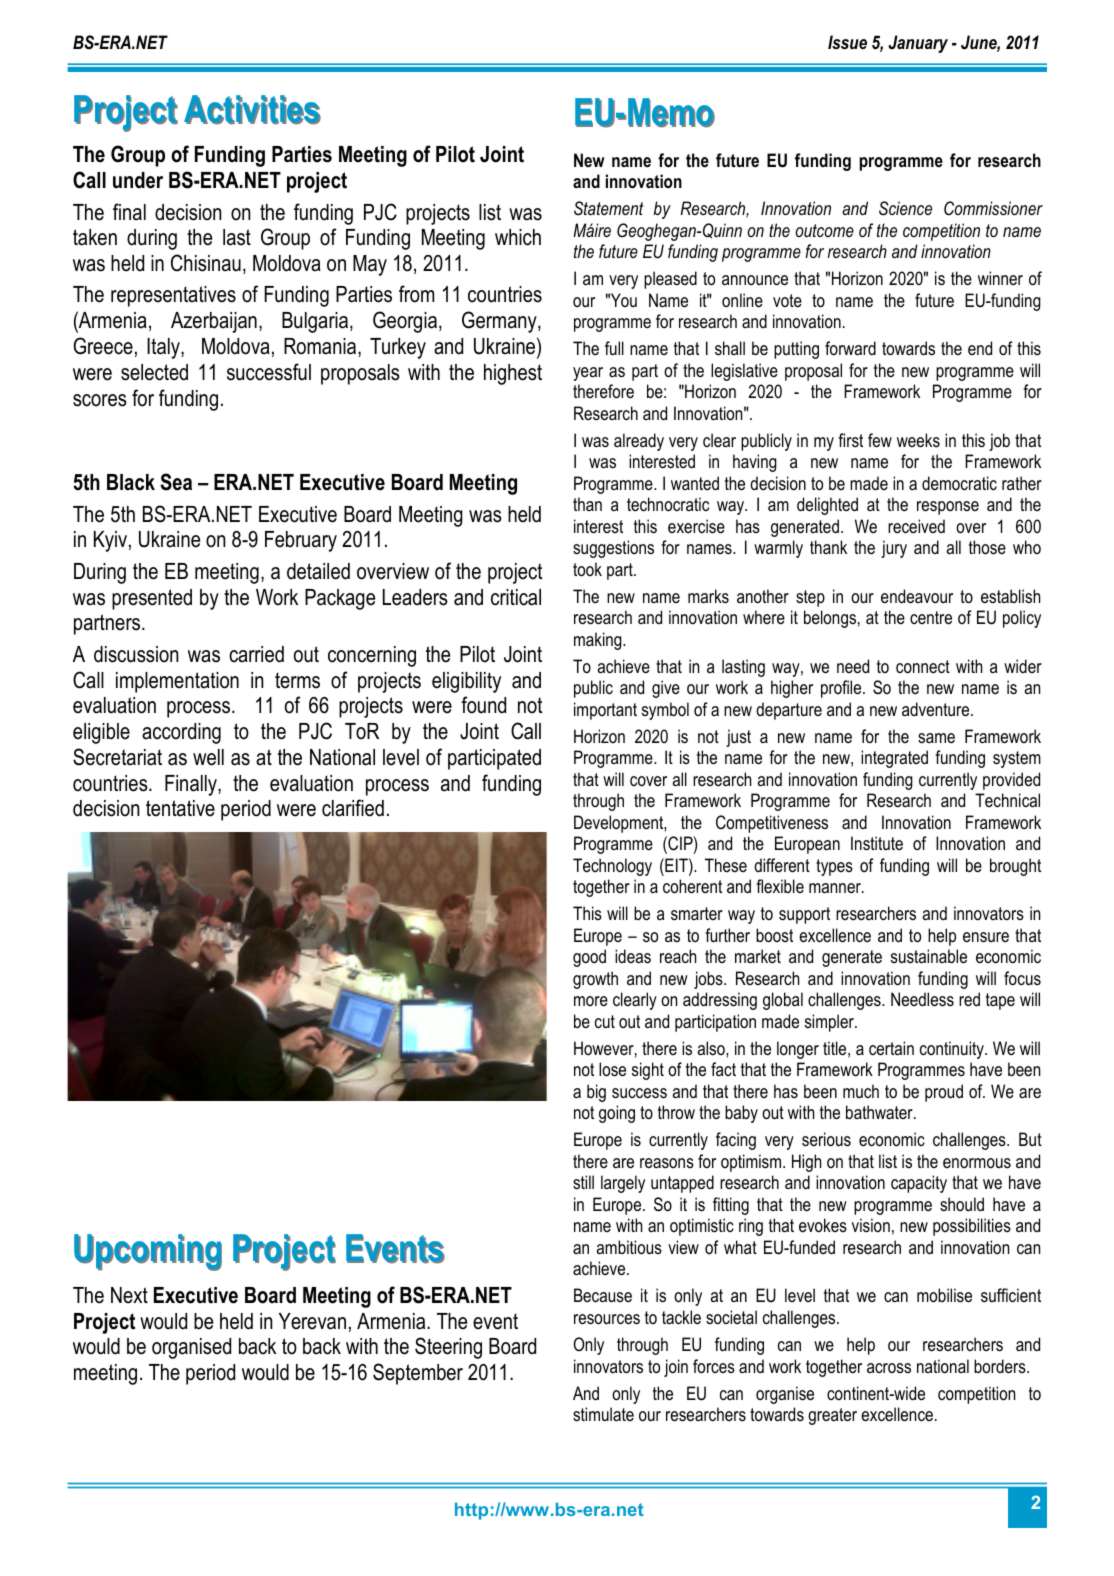  What do you see at coordinates (918, 44) in the screenshot?
I see `January` at bounding box center [918, 44].
